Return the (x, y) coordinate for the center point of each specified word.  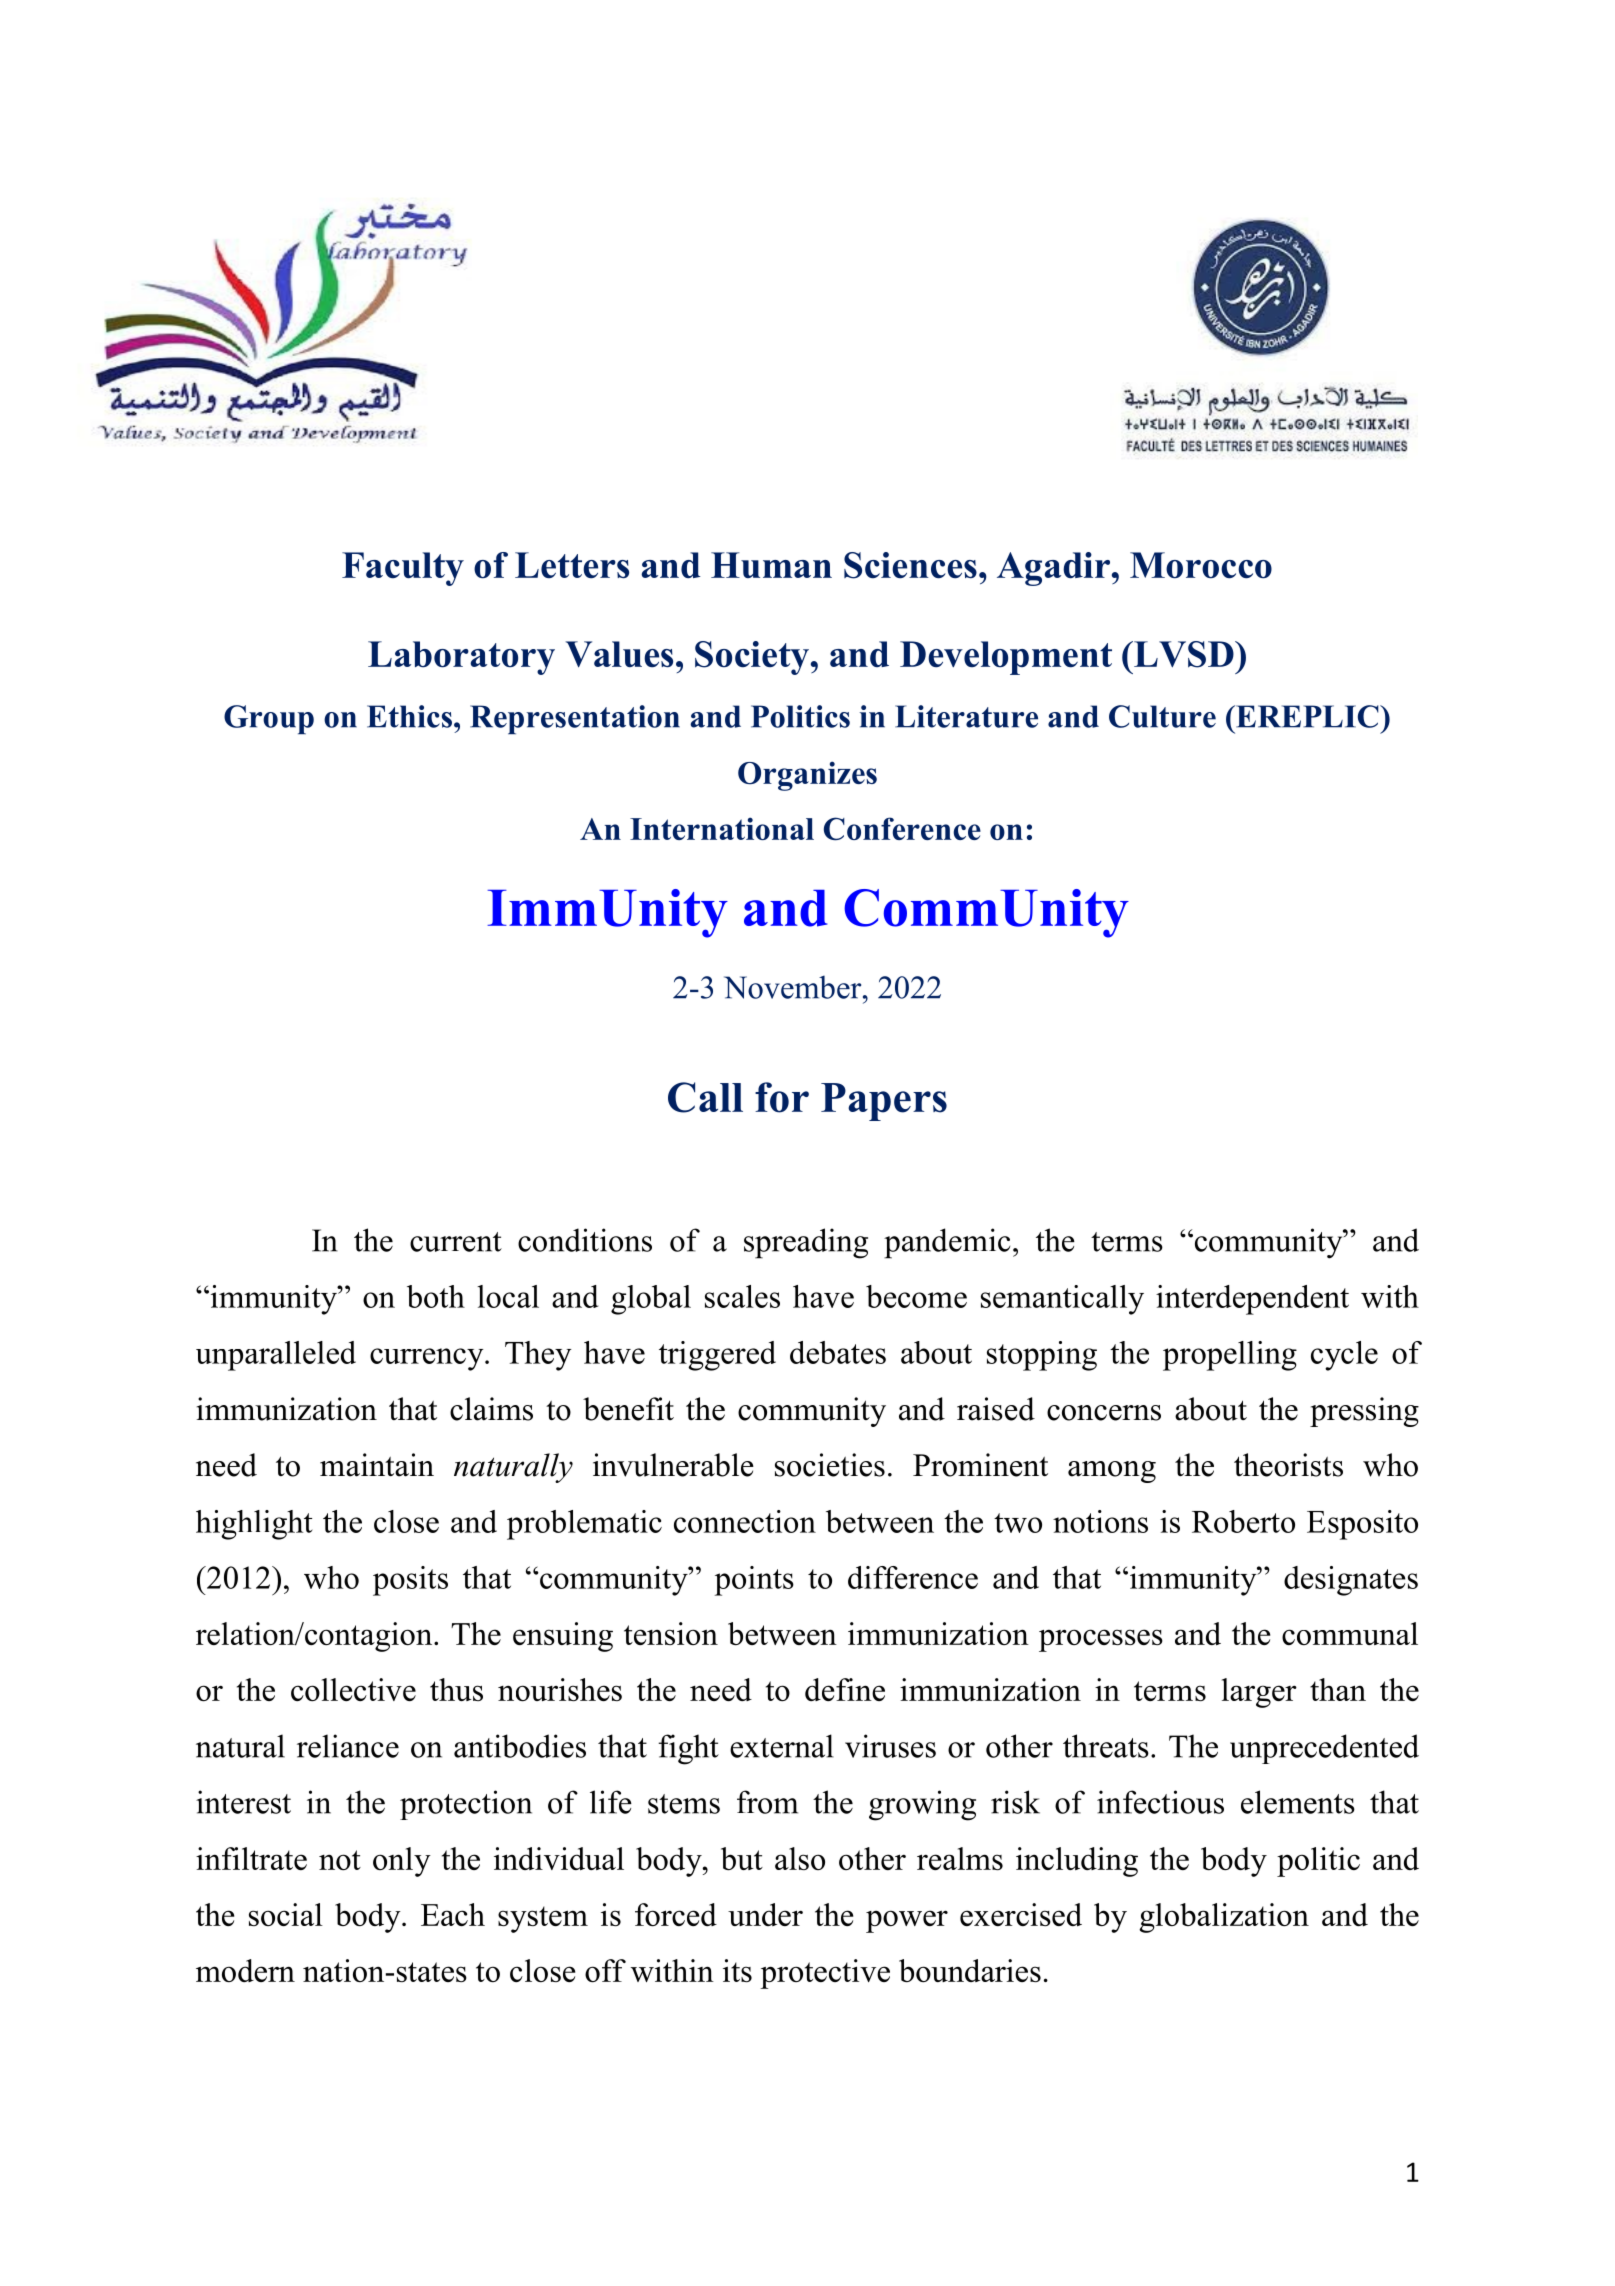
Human (771, 565)
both (436, 1296)
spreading (806, 1243)
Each (453, 1914)
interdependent (1252, 1300)
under (765, 1914)
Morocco (1201, 565)
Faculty (403, 569)
